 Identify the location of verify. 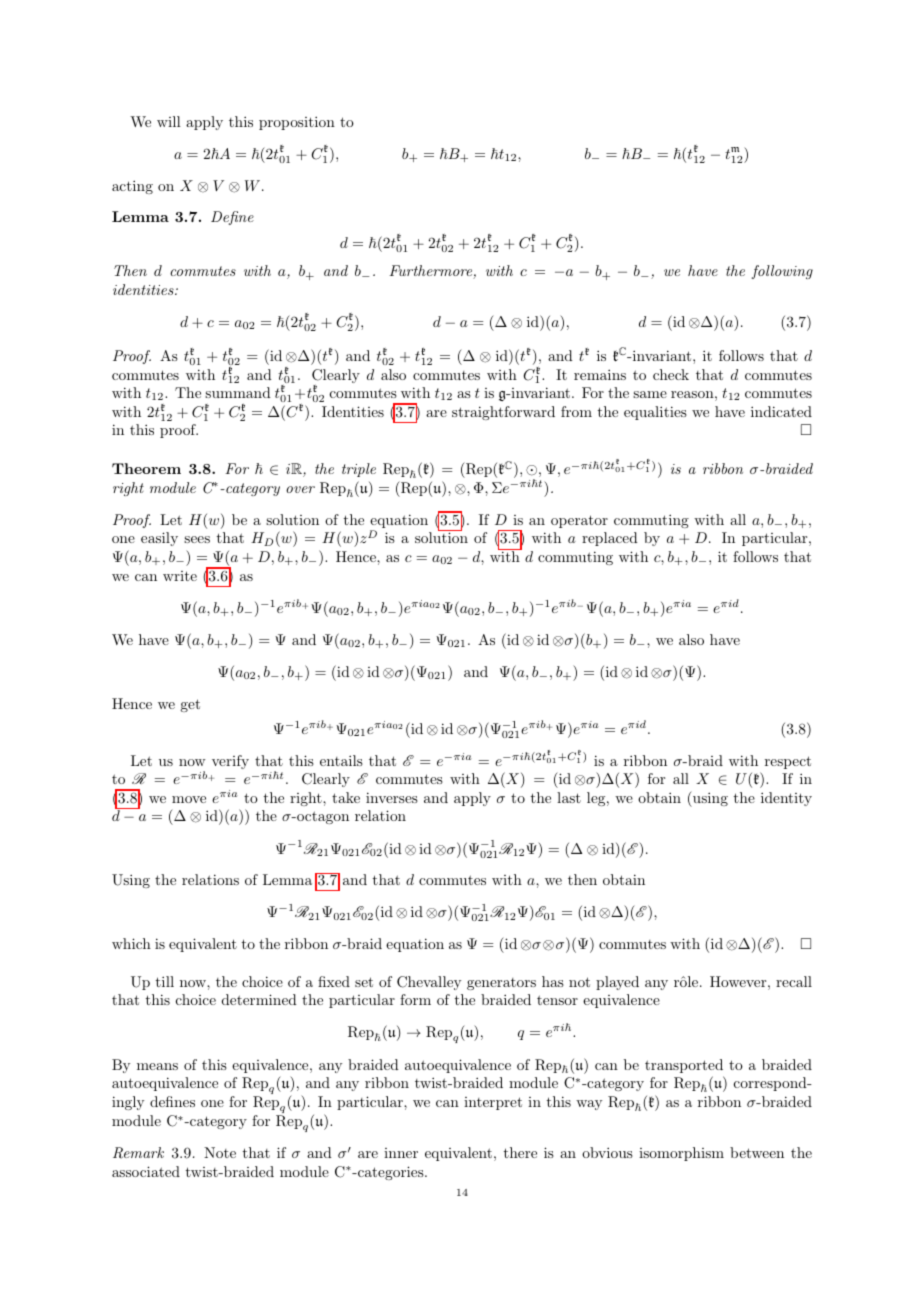
(230, 762).
